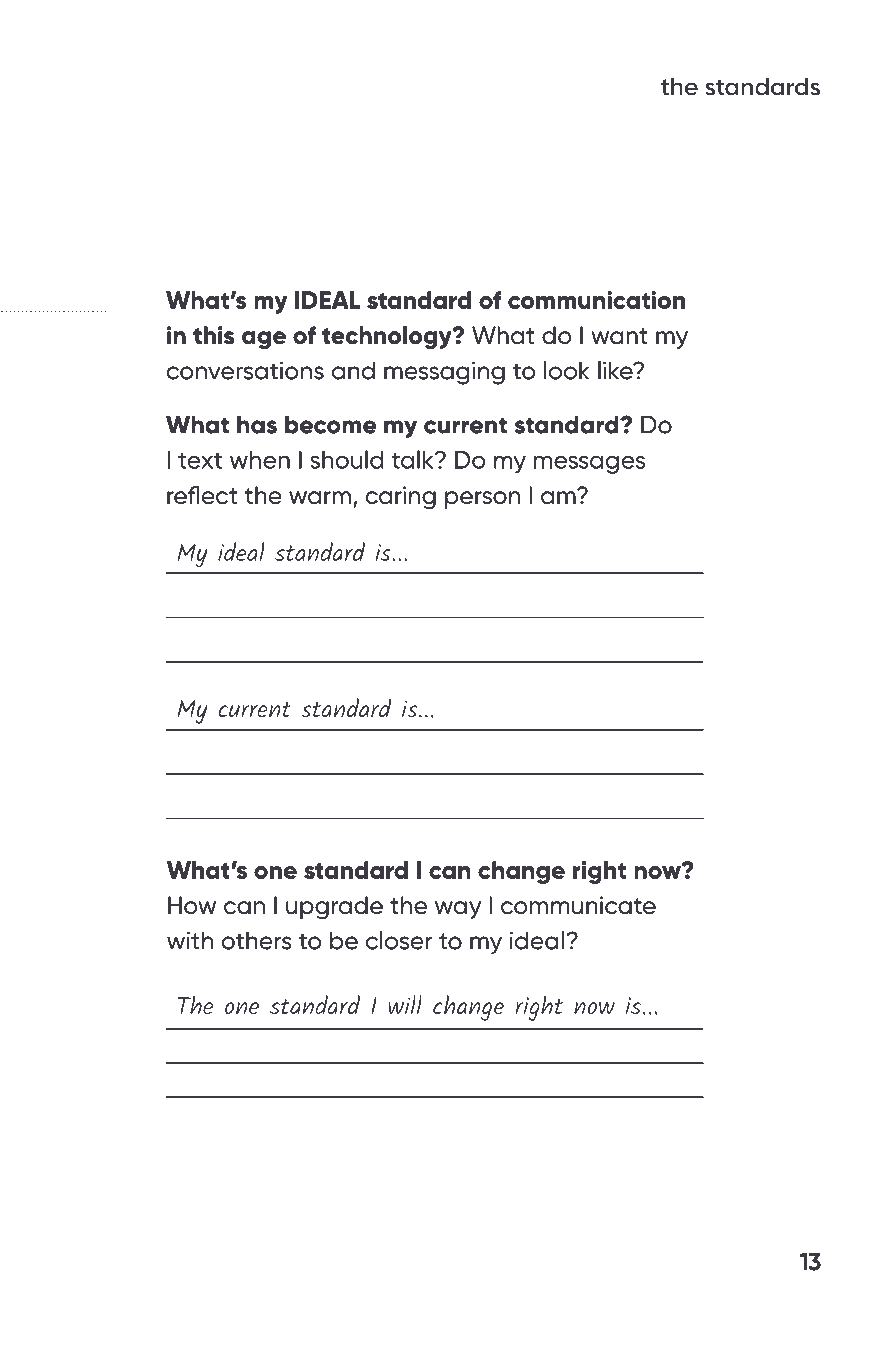 This document has height=1345, width=896. I want to click on reflect, so click(202, 495).
